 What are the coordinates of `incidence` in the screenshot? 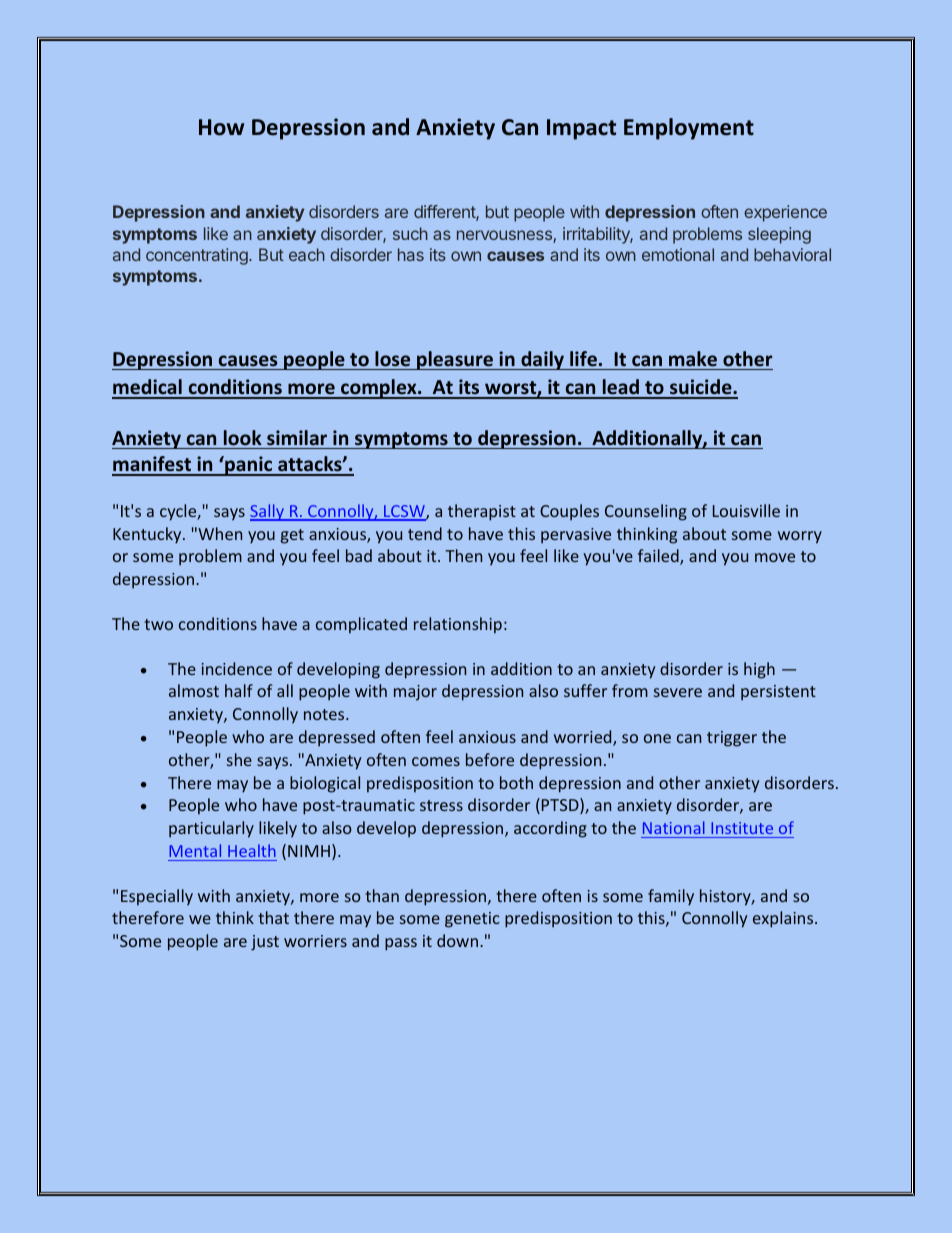 It's located at (237, 668).
